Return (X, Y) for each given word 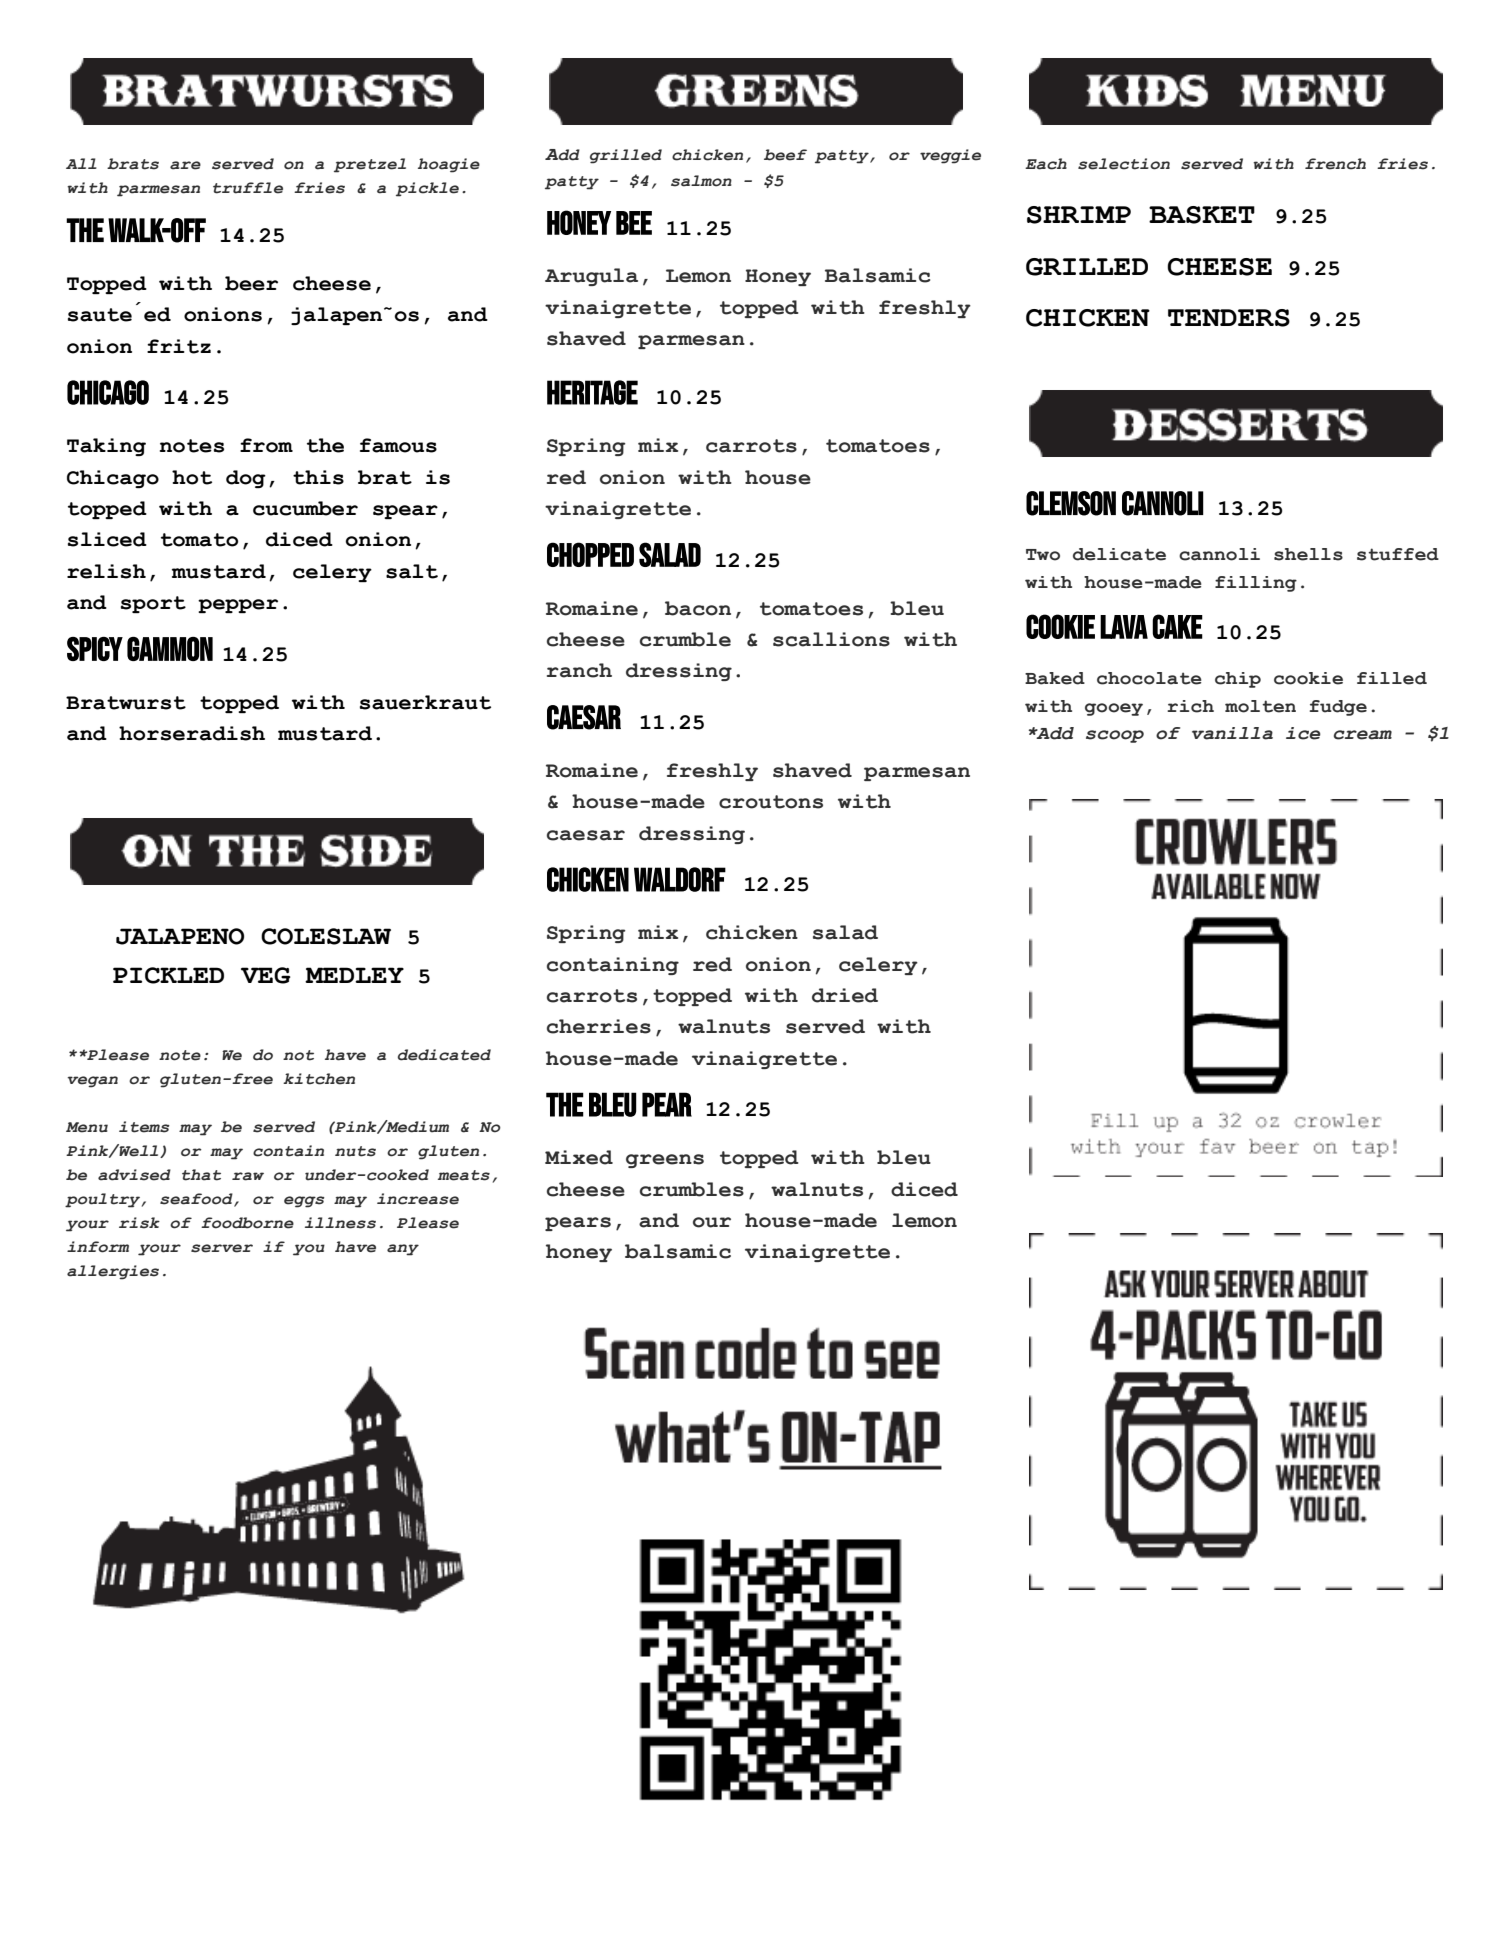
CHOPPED (590, 554)
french (1335, 164)
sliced (107, 539)
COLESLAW (326, 936)
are (185, 165)
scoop (1115, 736)
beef (785, 155)
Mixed (579, 1157)
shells (1308, 554)
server (222, 1248)
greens (665, 1161)
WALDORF (680, 879)
